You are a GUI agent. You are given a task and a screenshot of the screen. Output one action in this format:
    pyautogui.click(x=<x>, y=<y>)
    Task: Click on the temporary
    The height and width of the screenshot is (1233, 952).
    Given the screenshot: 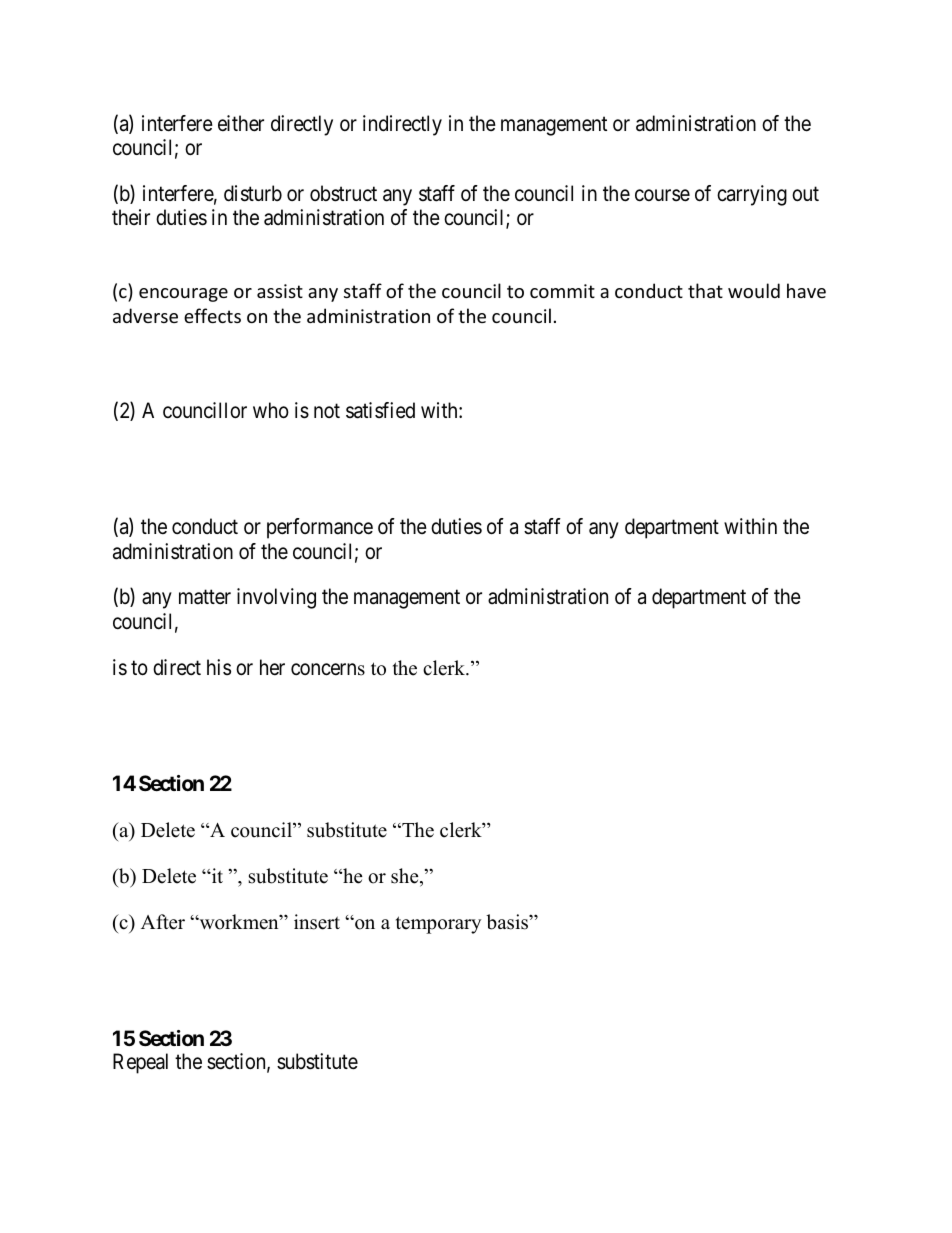 What is the action you would take?
    pyautogui.click(x=438, y=925)
